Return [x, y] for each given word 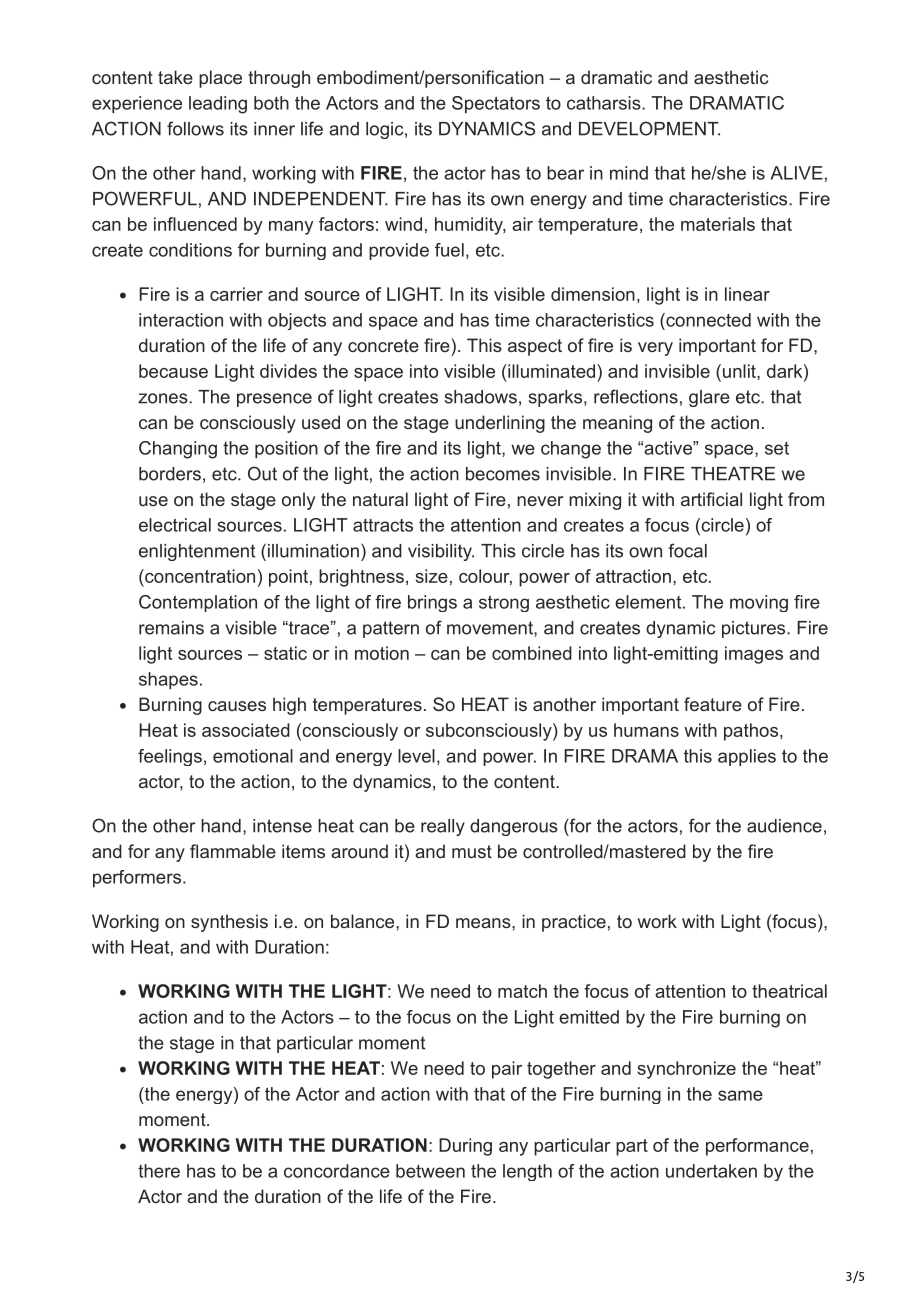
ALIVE [797, 173]
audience [784, 826]
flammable [233, 851]
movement [491, 628]
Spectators [496, 104]
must [472, 851]
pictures [753, 629]
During [465, 1147]
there [159, 1171]
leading [218, 105]
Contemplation [198, 603]
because [173, 371]
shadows [481, 397]
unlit [739, 371]
